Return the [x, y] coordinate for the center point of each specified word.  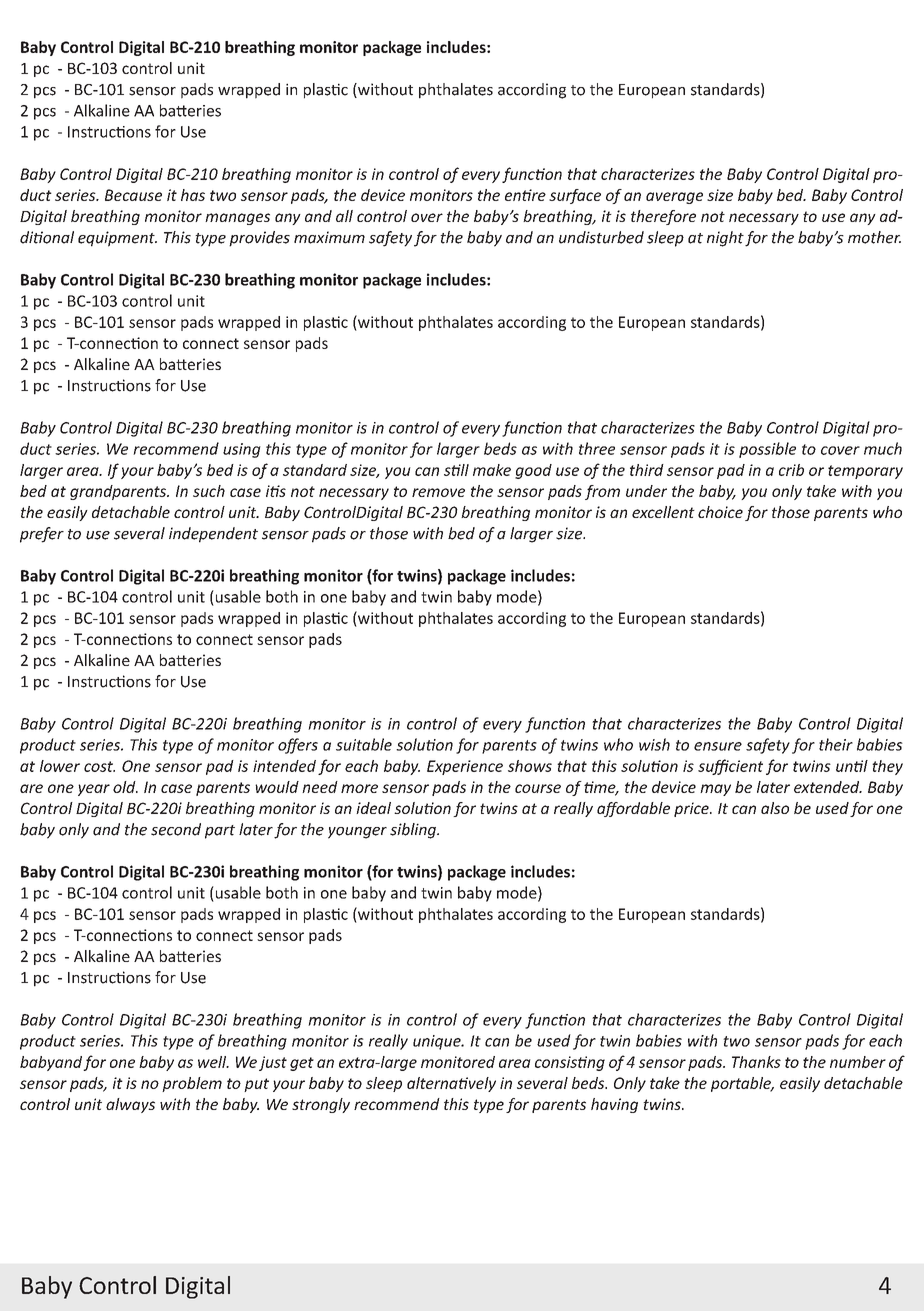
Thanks [756, 1062]
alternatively [451, 1084]
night [725, 239]
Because [133, 195]
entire [525, 195]
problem [192, 1084]
